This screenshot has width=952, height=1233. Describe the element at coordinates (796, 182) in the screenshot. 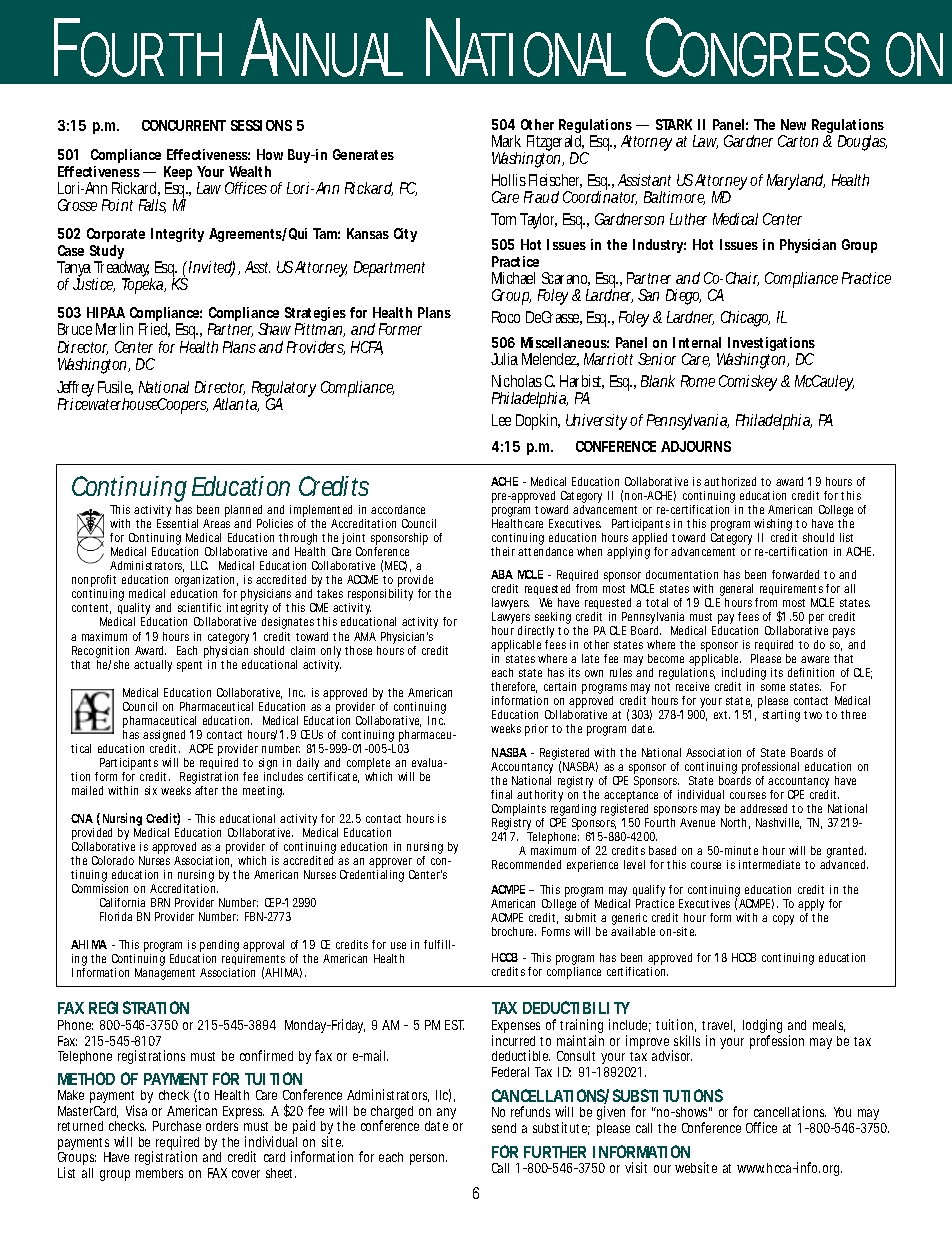

I see `Maryland` at that location.
